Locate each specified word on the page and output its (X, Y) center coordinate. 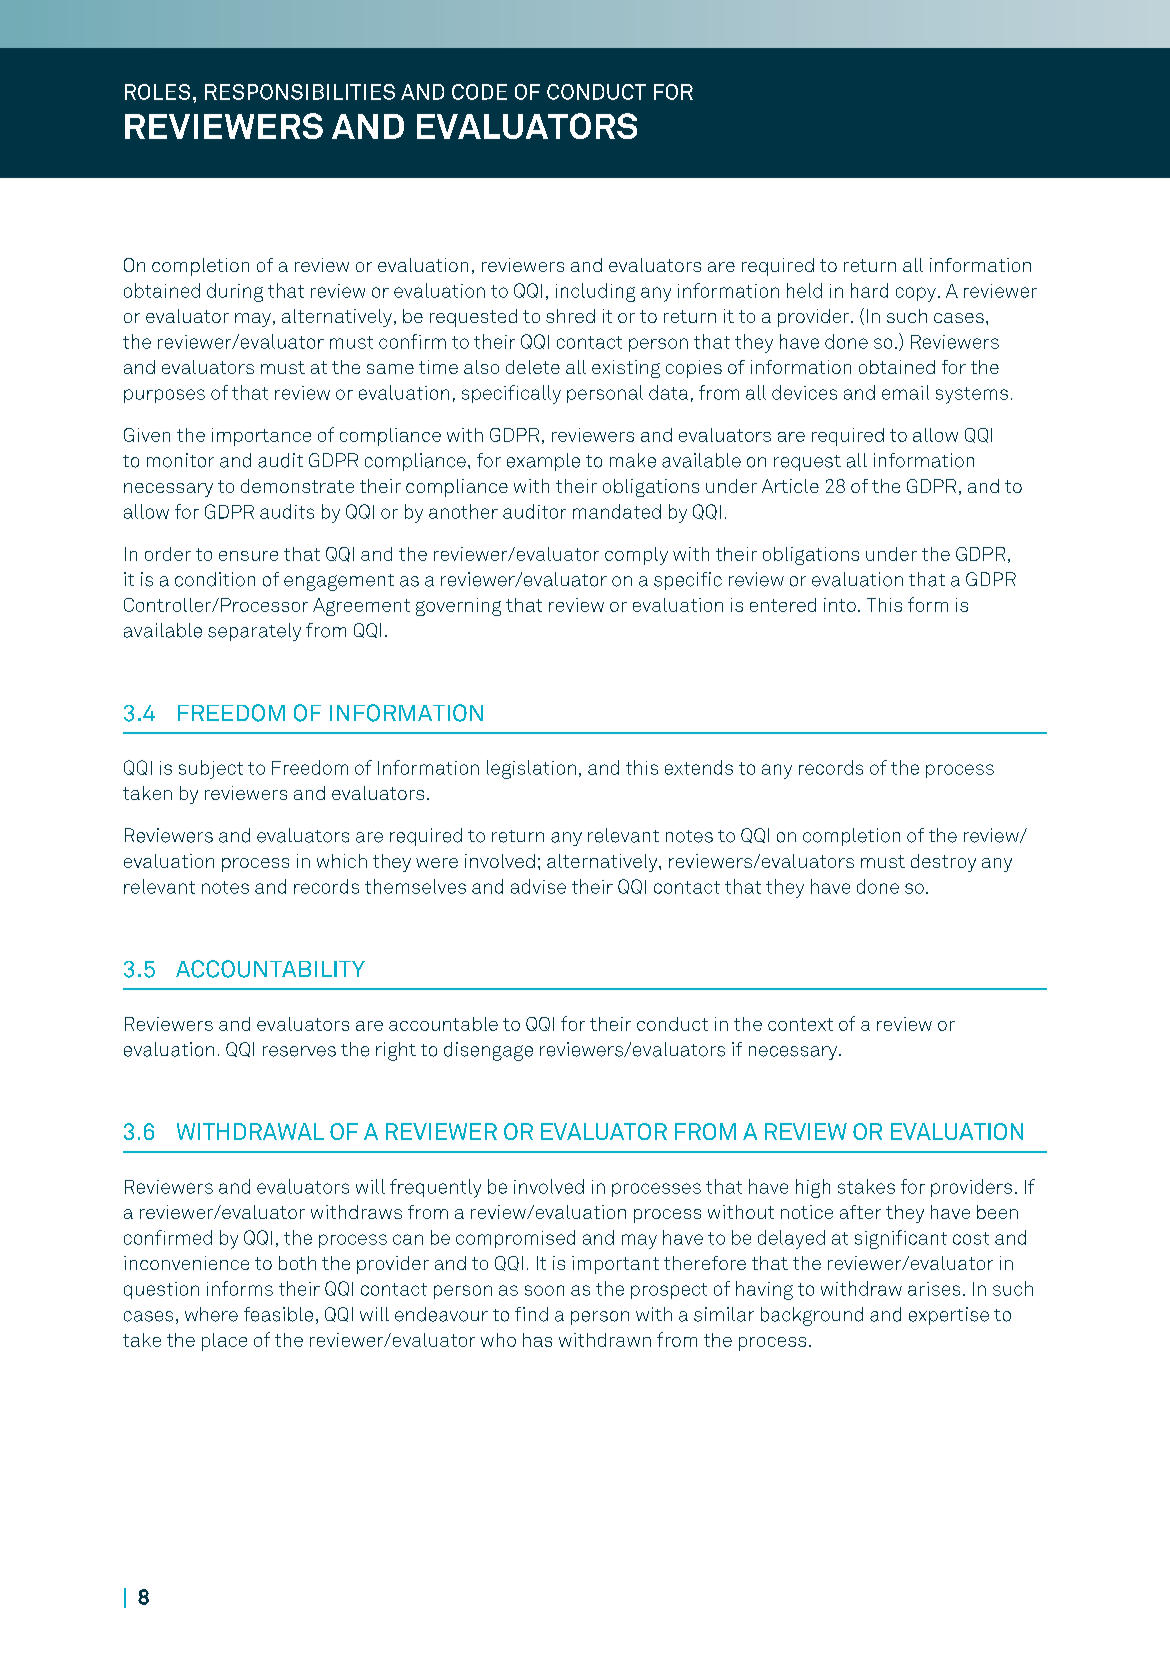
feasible (278, 1314)
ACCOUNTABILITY (270, 969)
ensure (248, 556)
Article (790, 486)
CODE (479, 92)
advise (538, 886)
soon (544, 1290)
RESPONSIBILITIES (300, 92)
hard (869, 290)
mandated (617, 511)
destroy (943, 863)
